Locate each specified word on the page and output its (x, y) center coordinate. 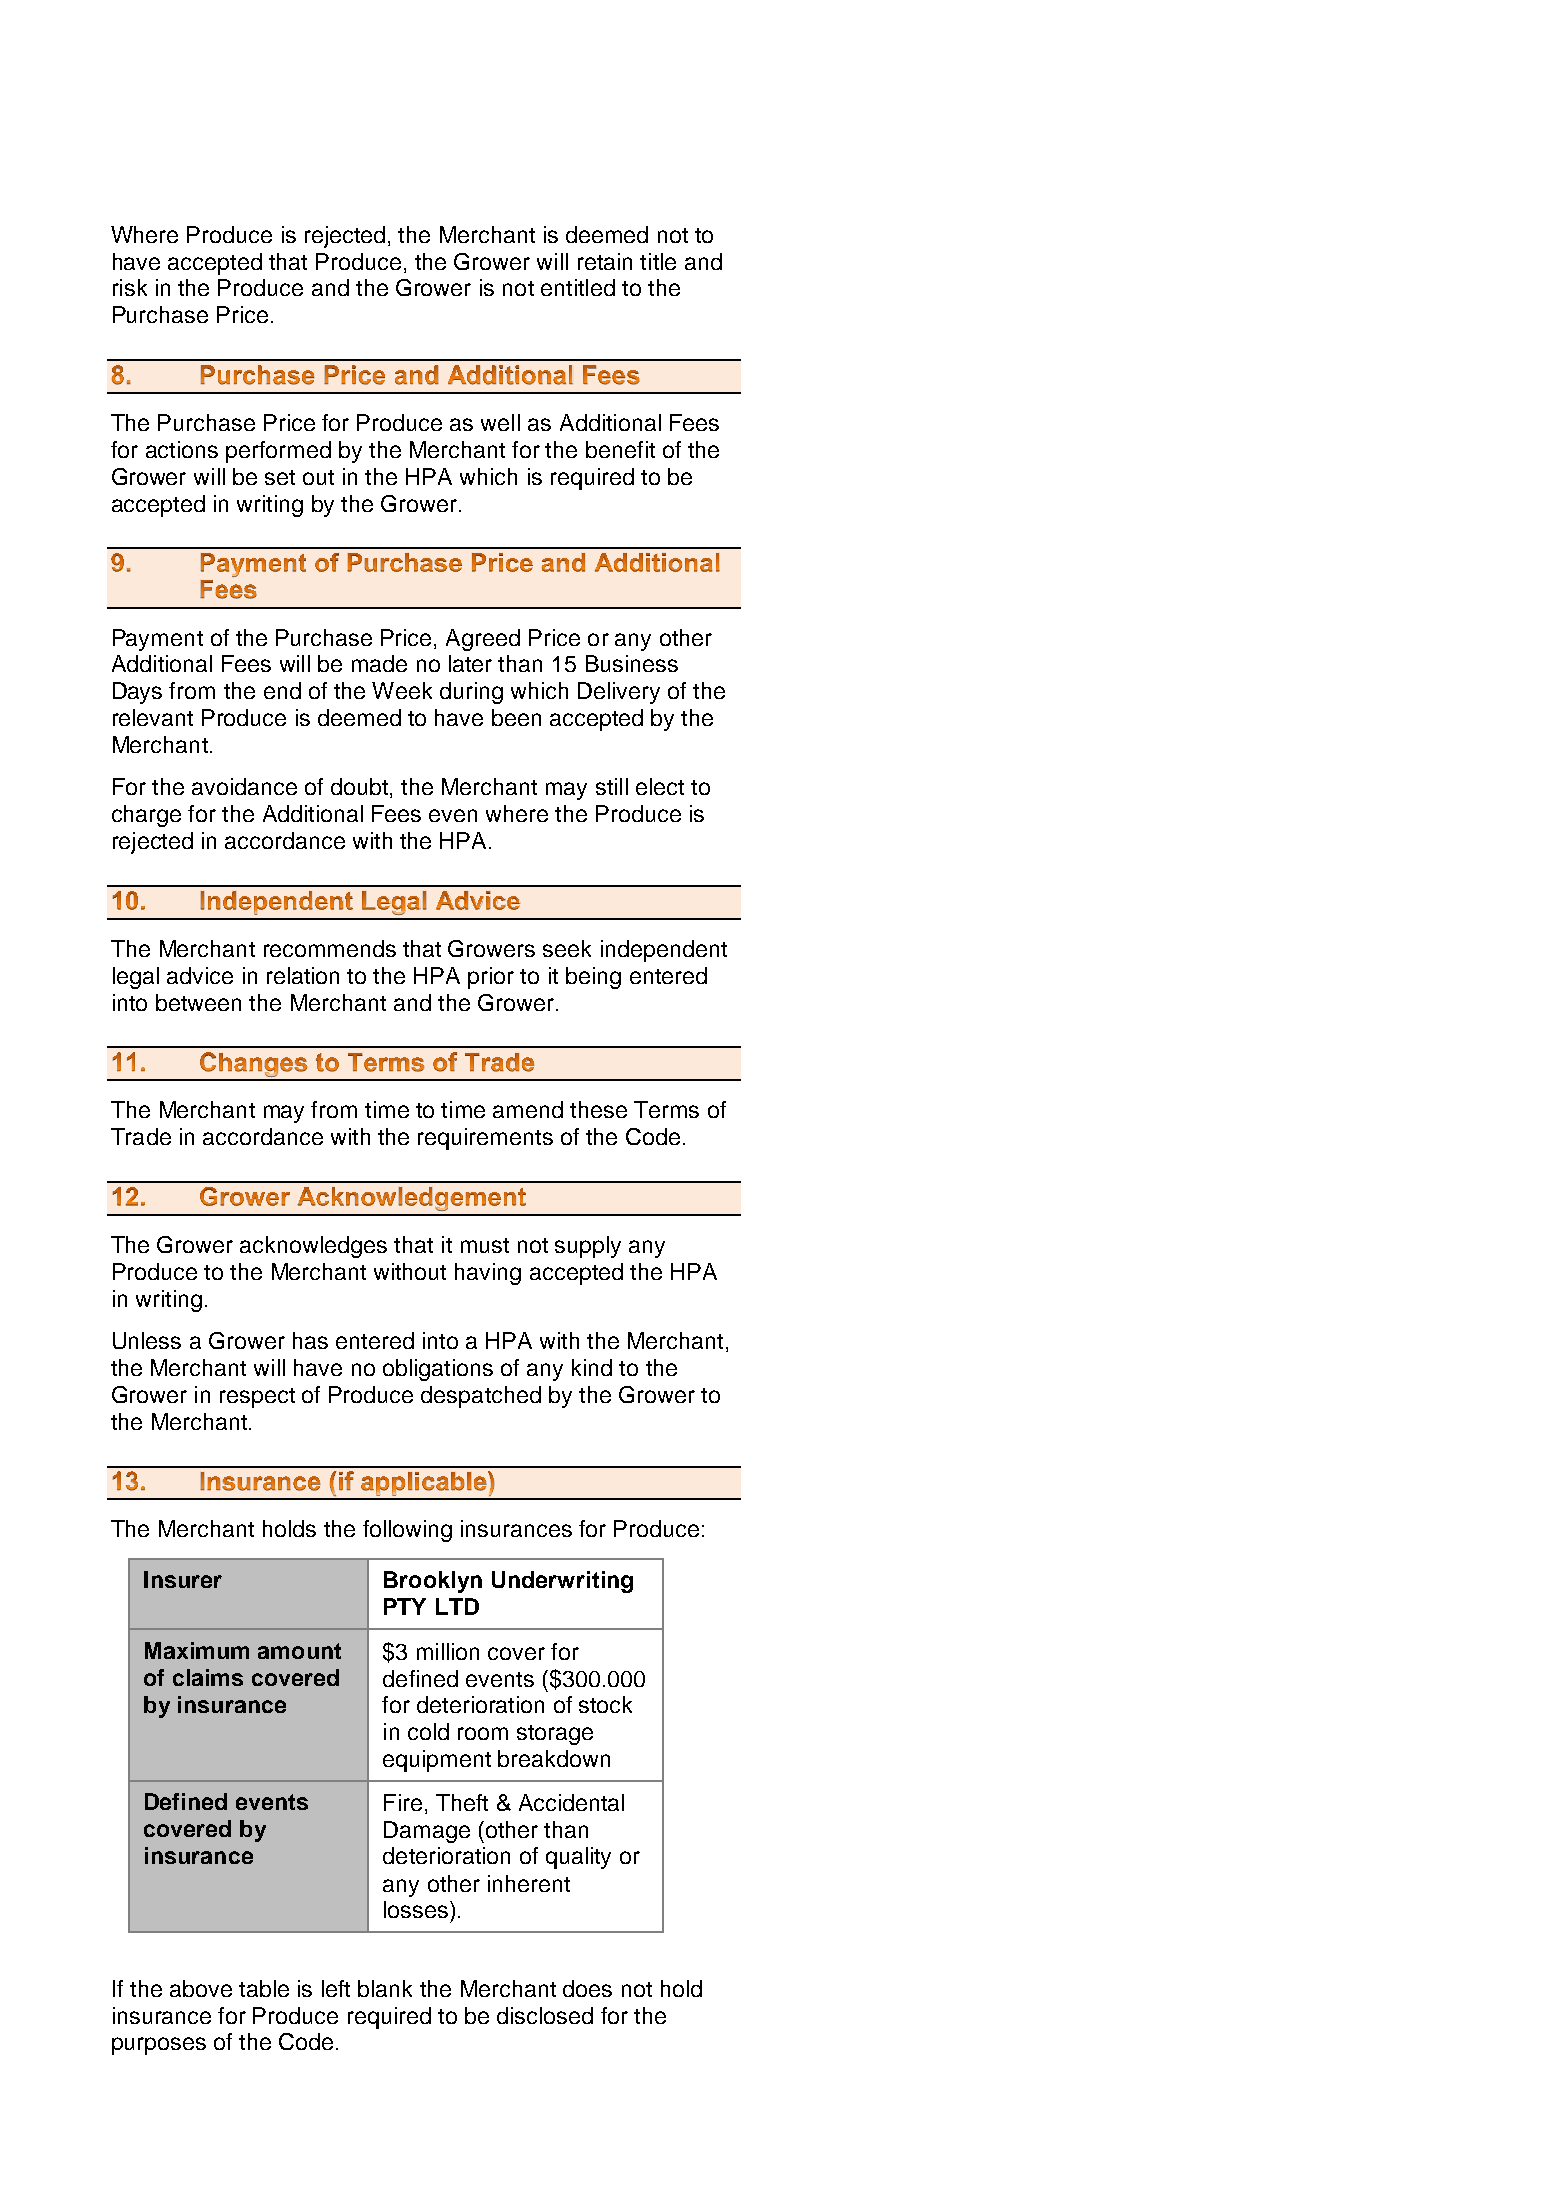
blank (385, 1988)
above (201, 1988)
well (500, 422)
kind (592, 1367)
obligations (438, 1370)
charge (146, 816)
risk (130, 287)
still (612, 786)
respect (257, 1398)
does (587, 1988)
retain (605, 261)
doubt (361, 788)
